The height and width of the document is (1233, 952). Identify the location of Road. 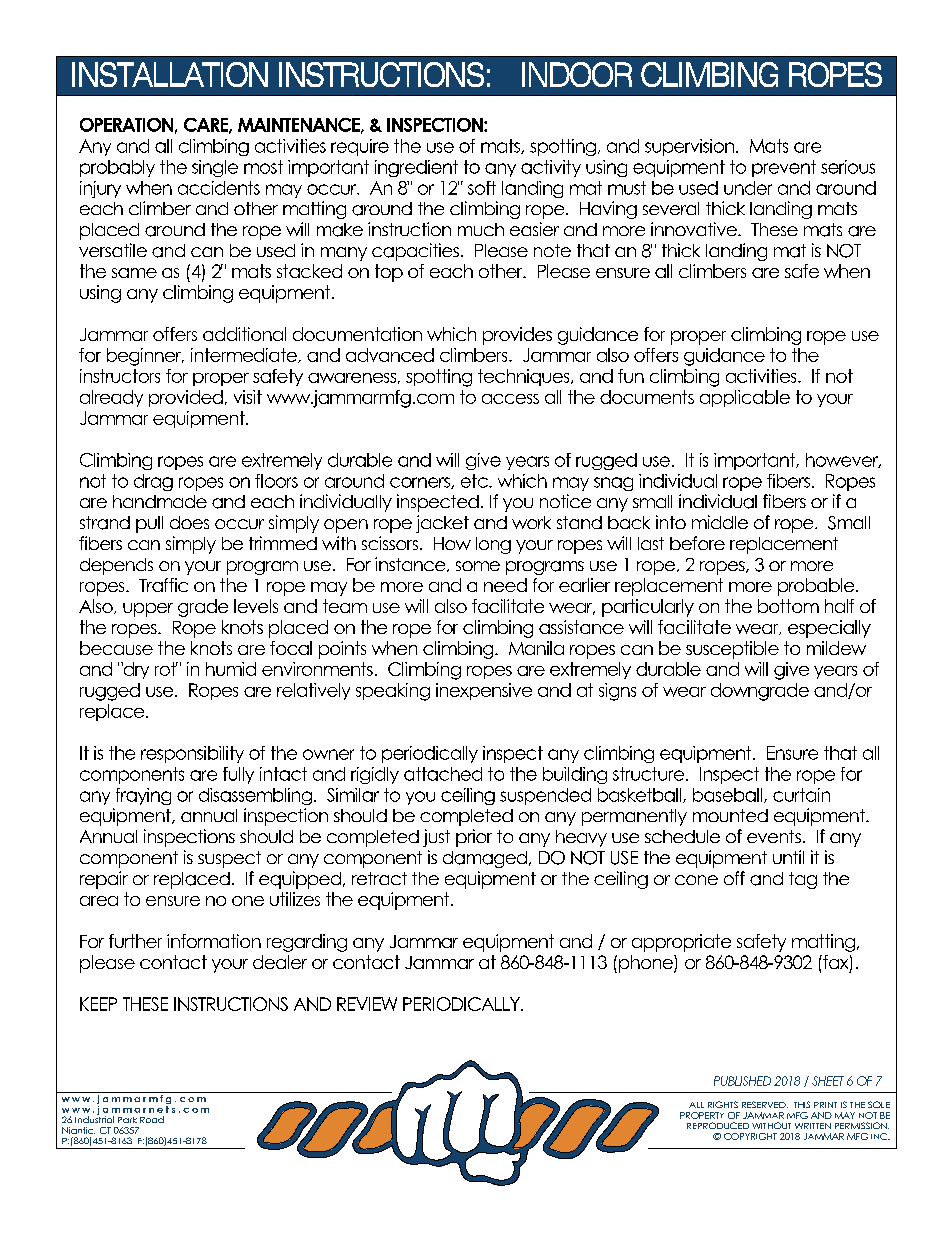
(152, 1119).
